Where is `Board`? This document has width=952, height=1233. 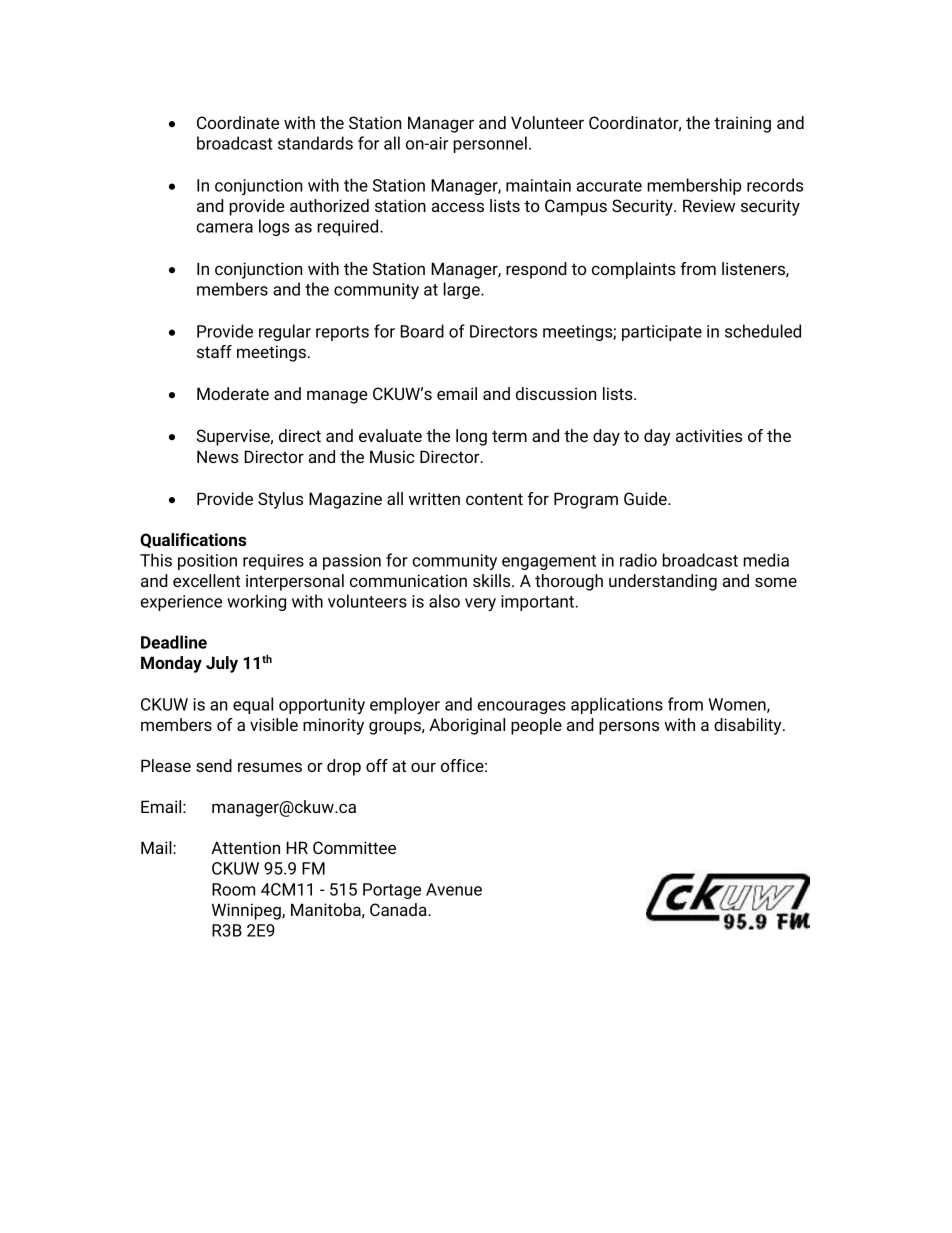
Board is located at coordinates (422, 331).
